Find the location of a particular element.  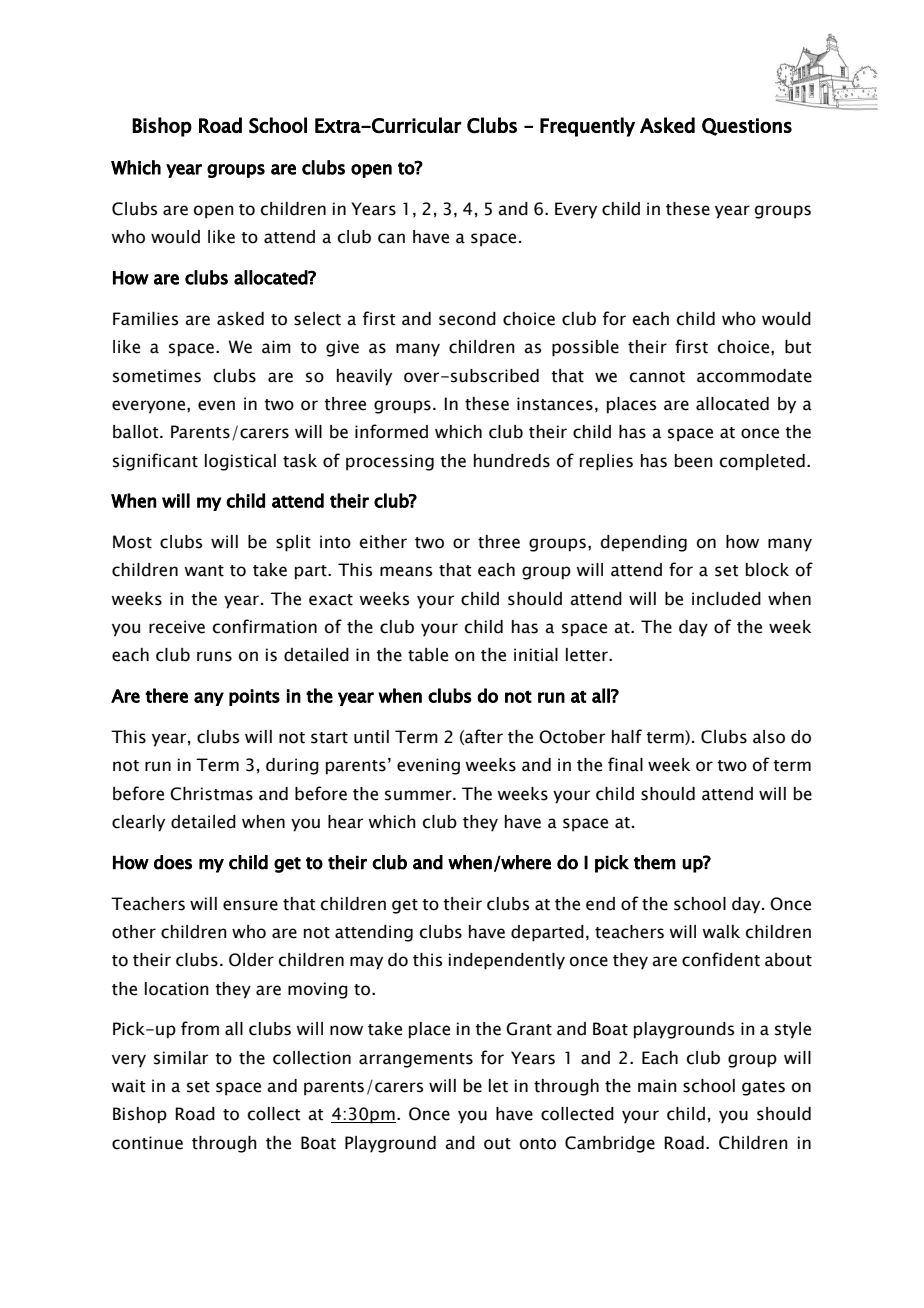

independently is located at coordinates (507, 961).
